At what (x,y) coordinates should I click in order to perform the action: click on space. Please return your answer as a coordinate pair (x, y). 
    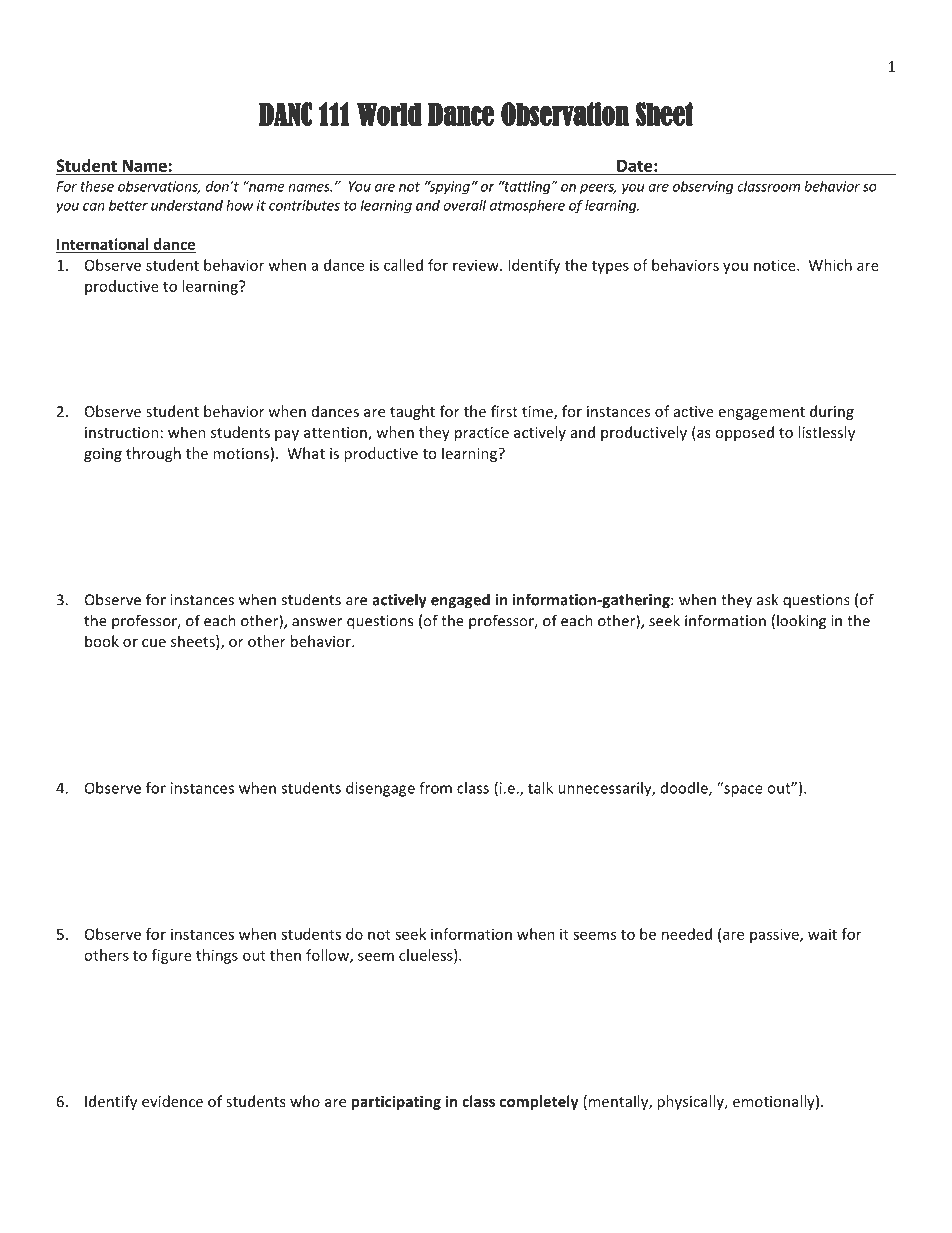
    Looking at the image, I should click on (742, 790).
